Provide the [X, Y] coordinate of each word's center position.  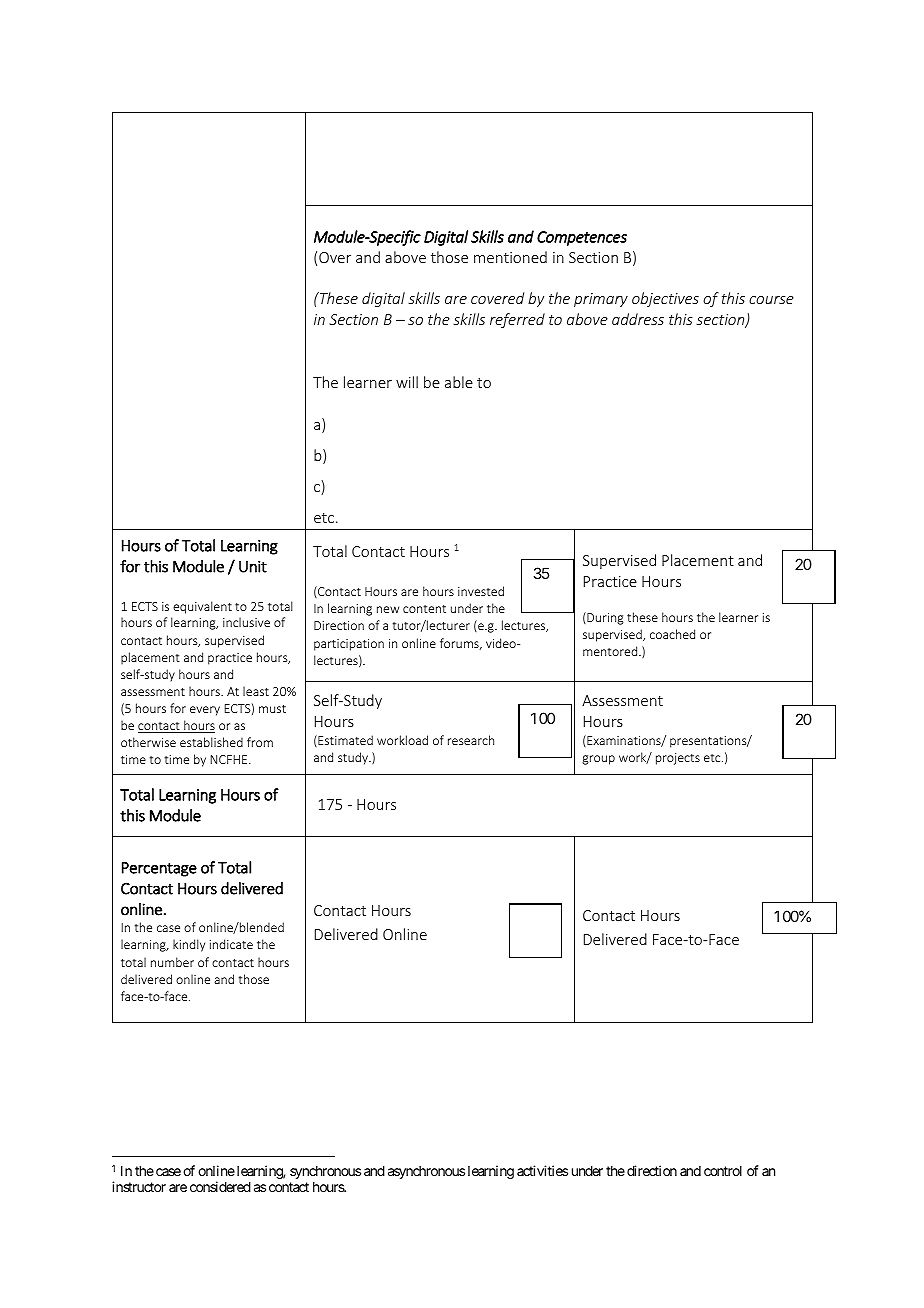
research [471, 740]
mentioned [510, 257]
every [205, 711]
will [407, 382]
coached [672, 634]
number [172, 962]
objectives [665, 299]
